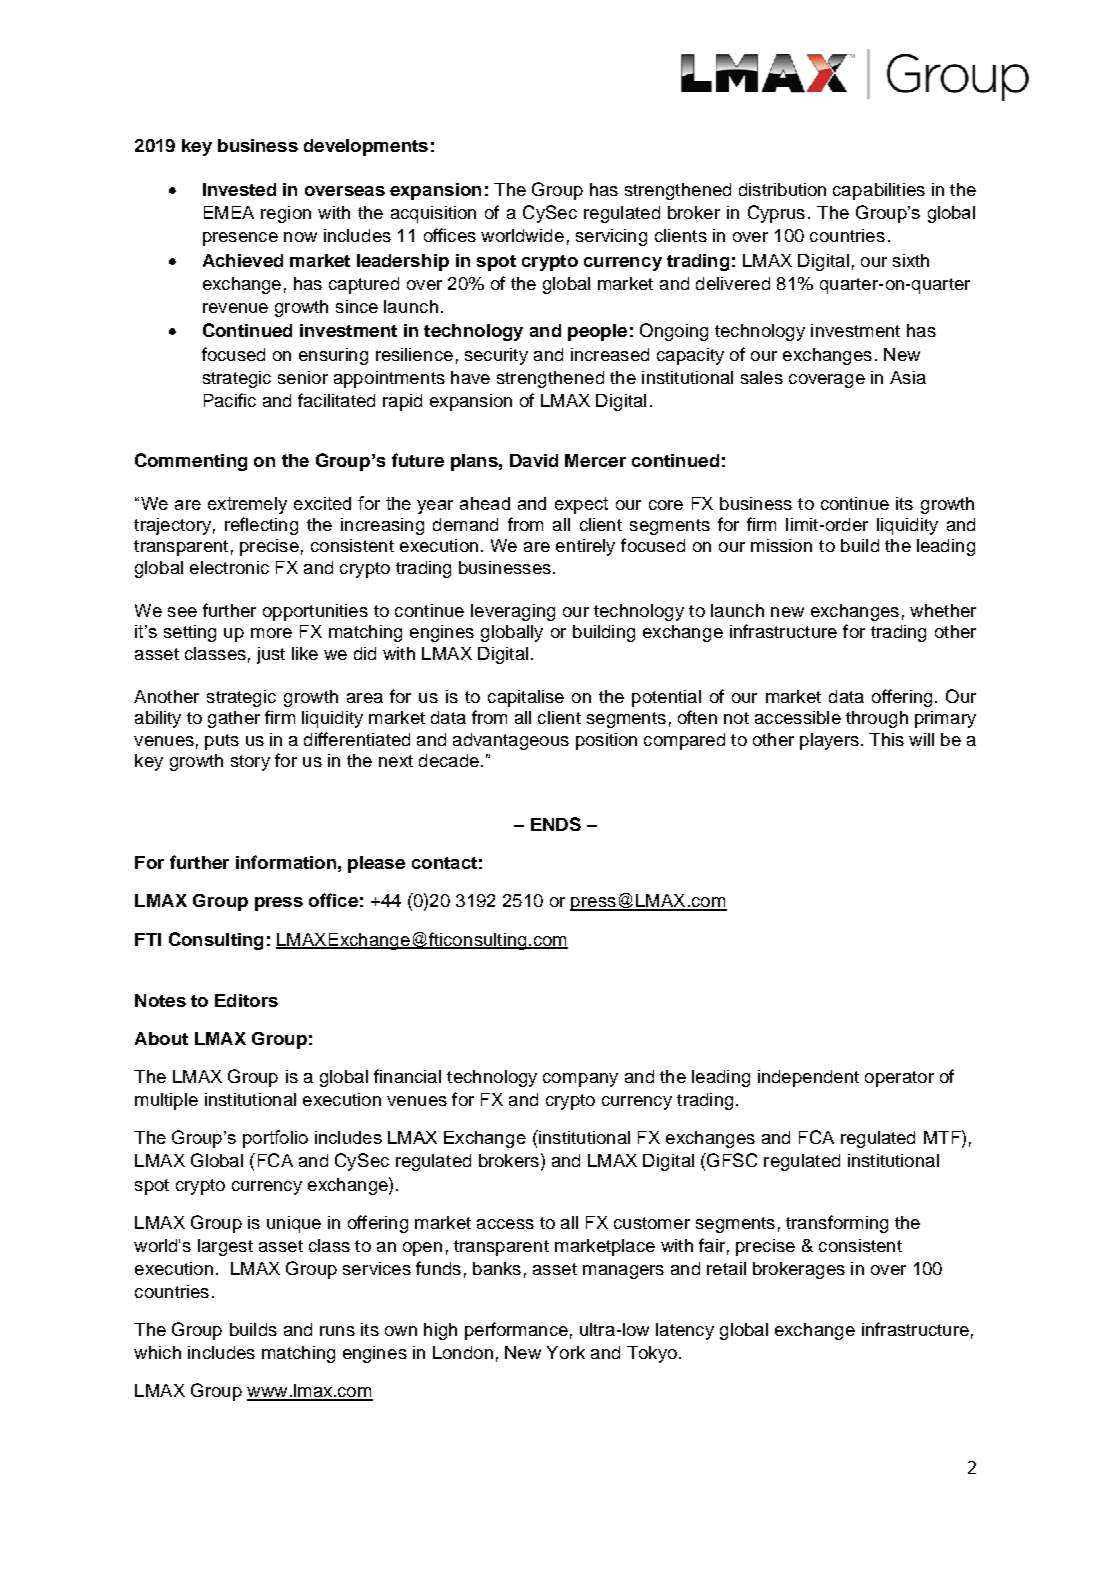 Image resolution: width=1111 pixels, height=1571 pixels. I want to click on electronic, so click(229, 567).
